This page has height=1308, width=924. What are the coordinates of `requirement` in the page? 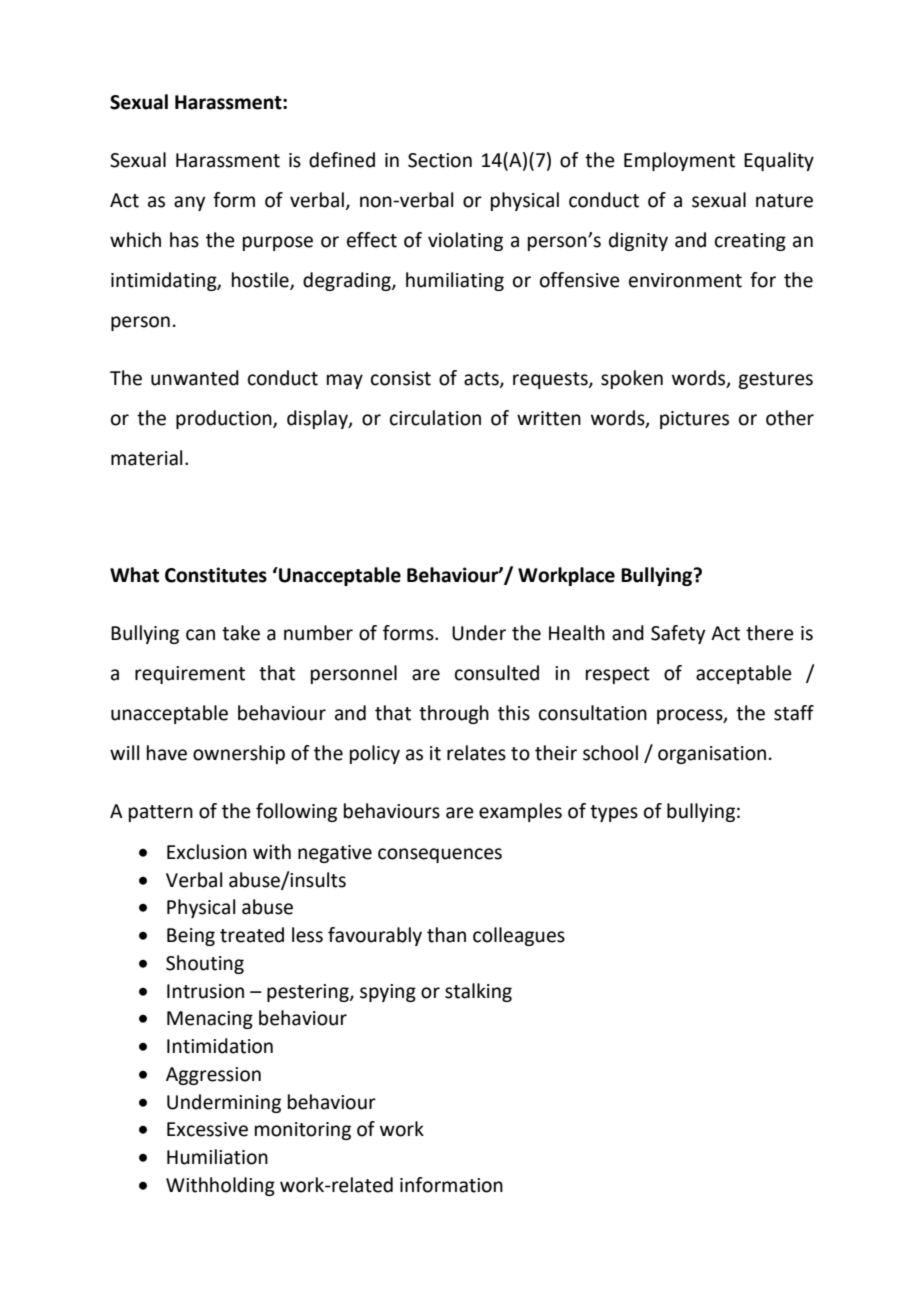 It's located at (190, 675).
